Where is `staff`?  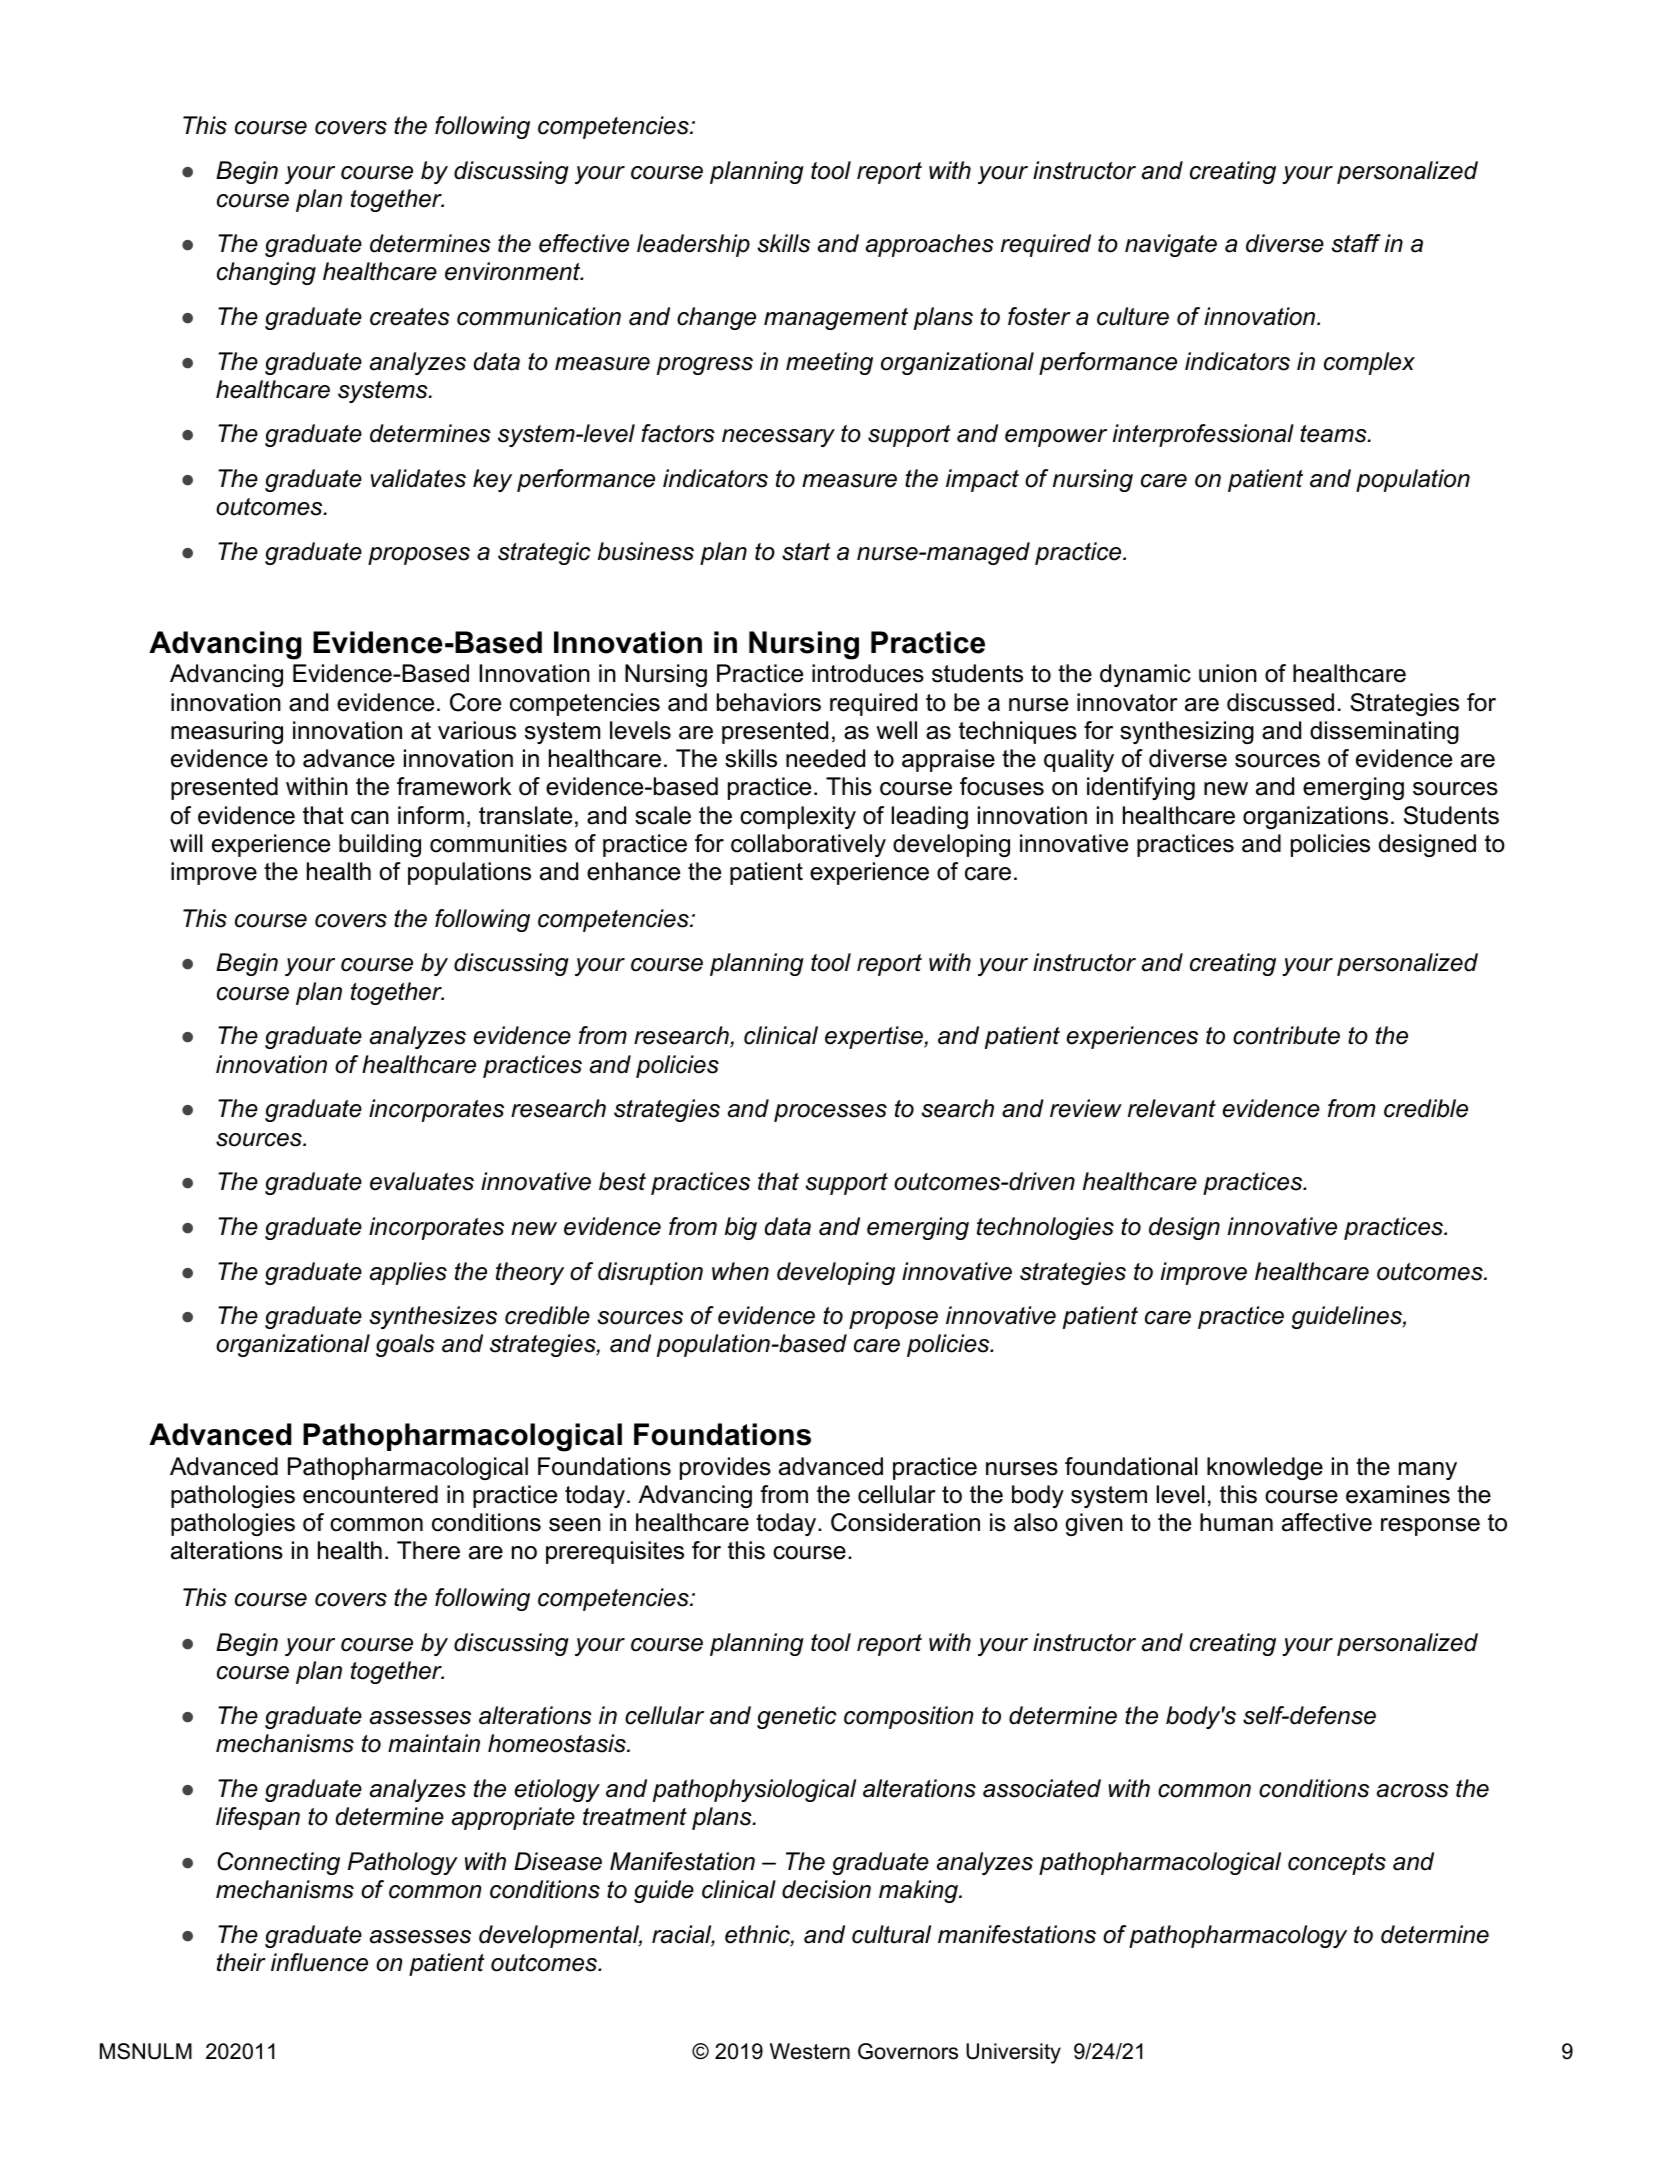
staff is located at coordinates (1356, 243).
